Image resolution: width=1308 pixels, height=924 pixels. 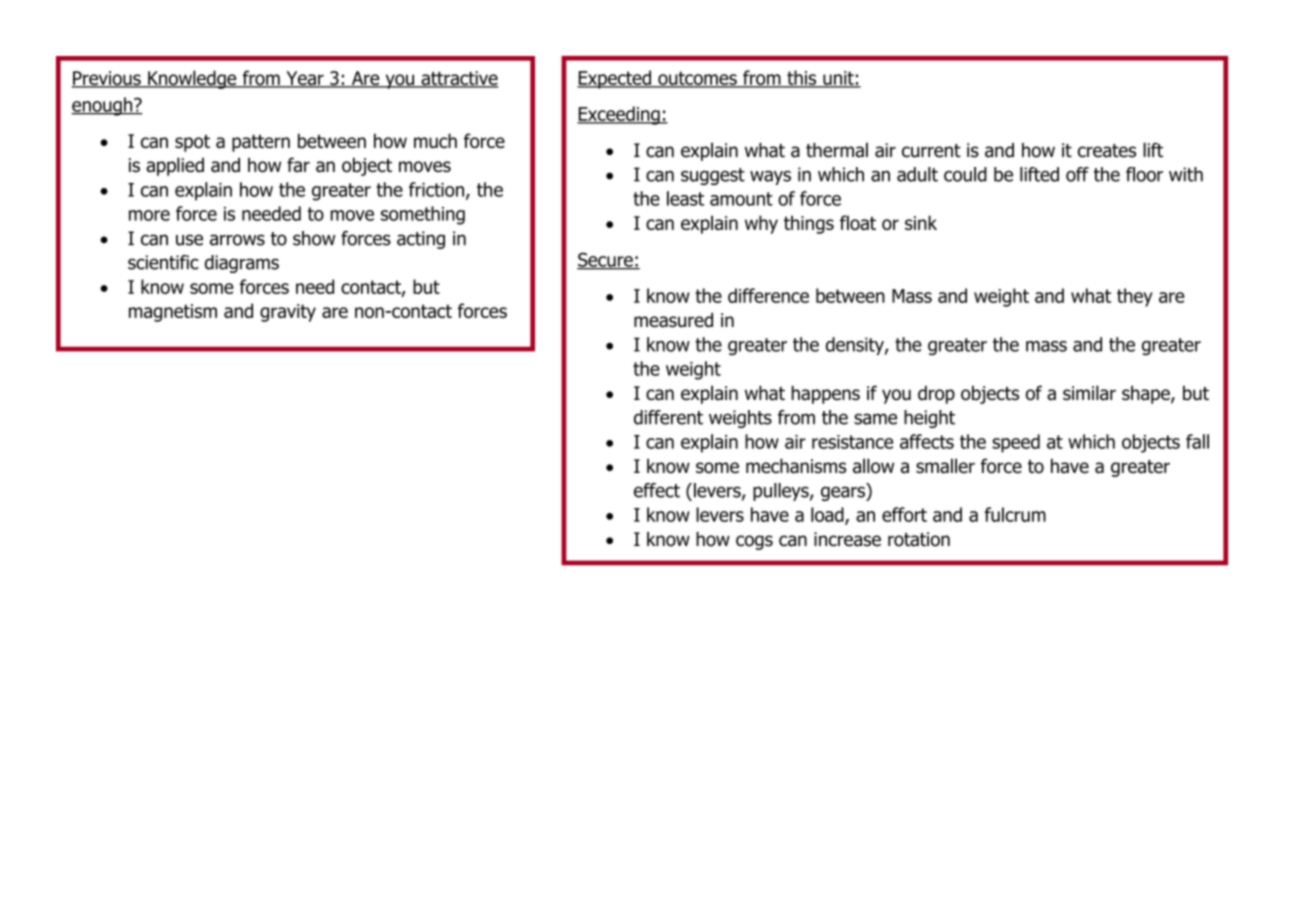 What do you see at coordinates (668, 417) in the screenshot?
I see `different` at bounding box center [668, 417].
